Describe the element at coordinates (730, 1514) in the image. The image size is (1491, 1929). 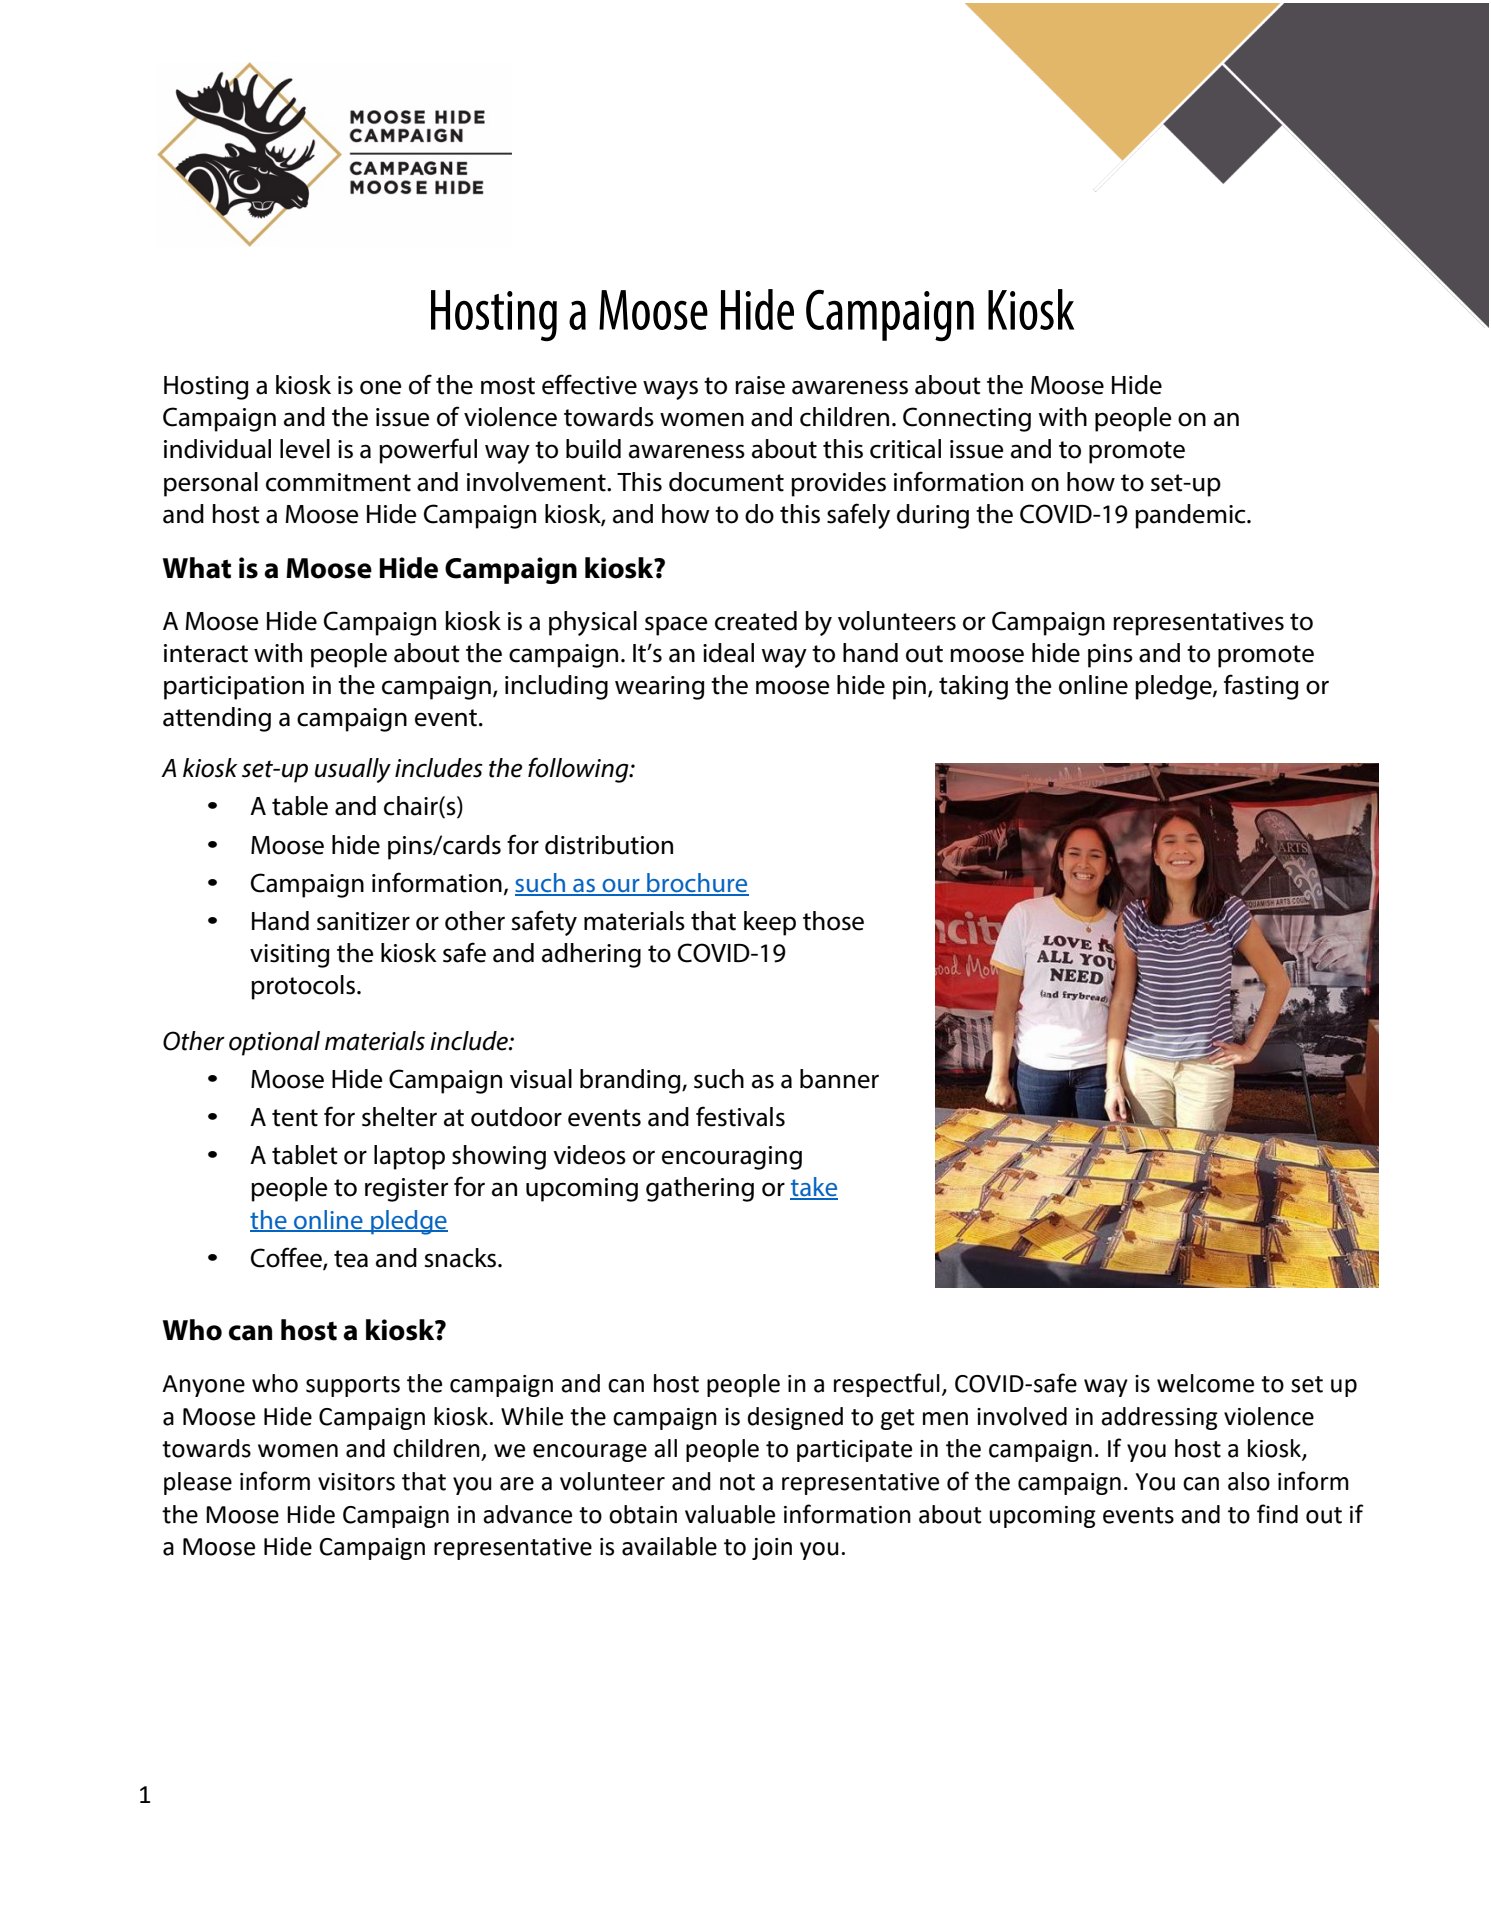
I see `valuable` at that location.
